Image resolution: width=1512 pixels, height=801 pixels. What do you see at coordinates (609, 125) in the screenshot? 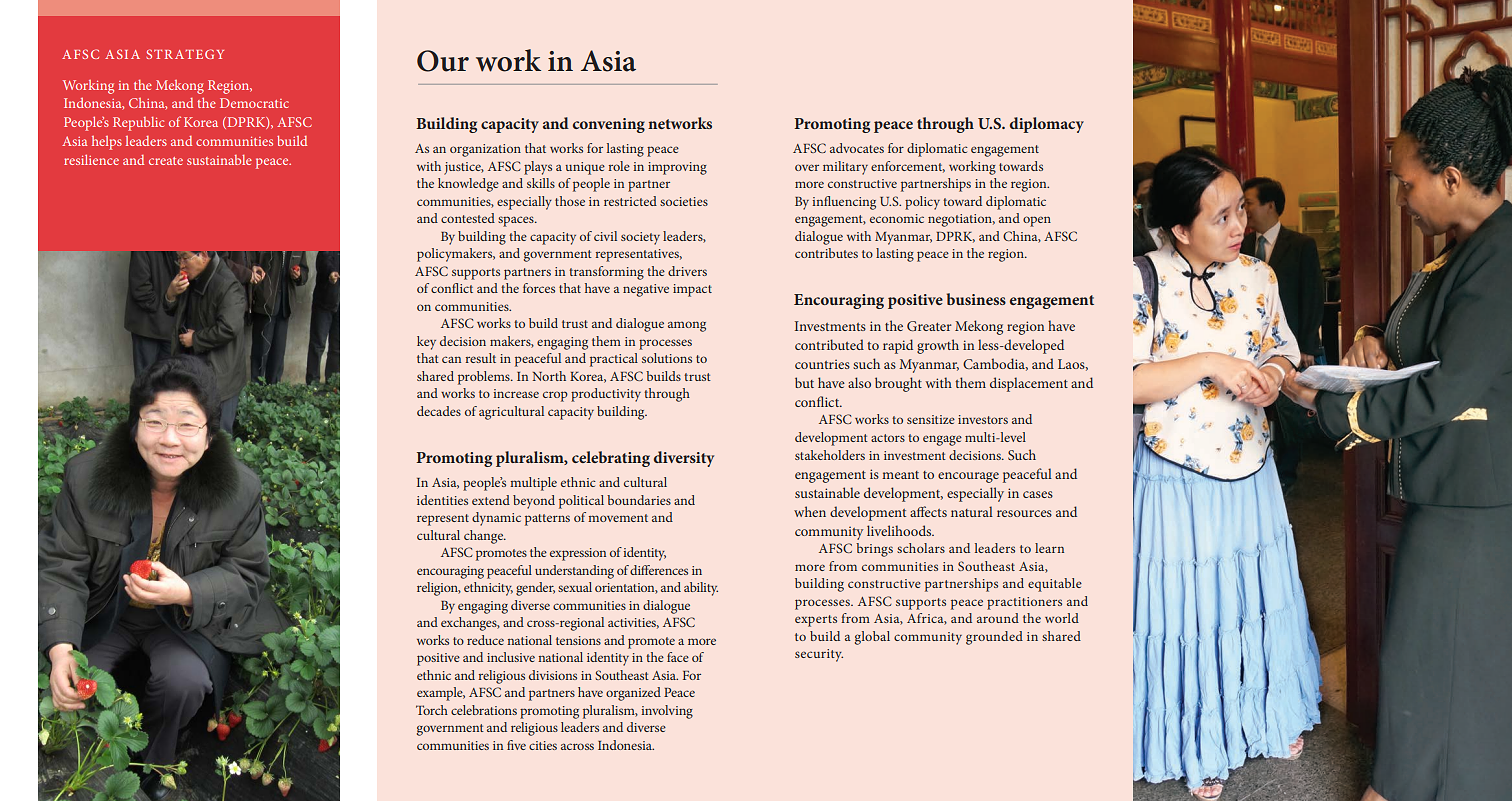
I see `convening` at bounding box center [609, 125].
